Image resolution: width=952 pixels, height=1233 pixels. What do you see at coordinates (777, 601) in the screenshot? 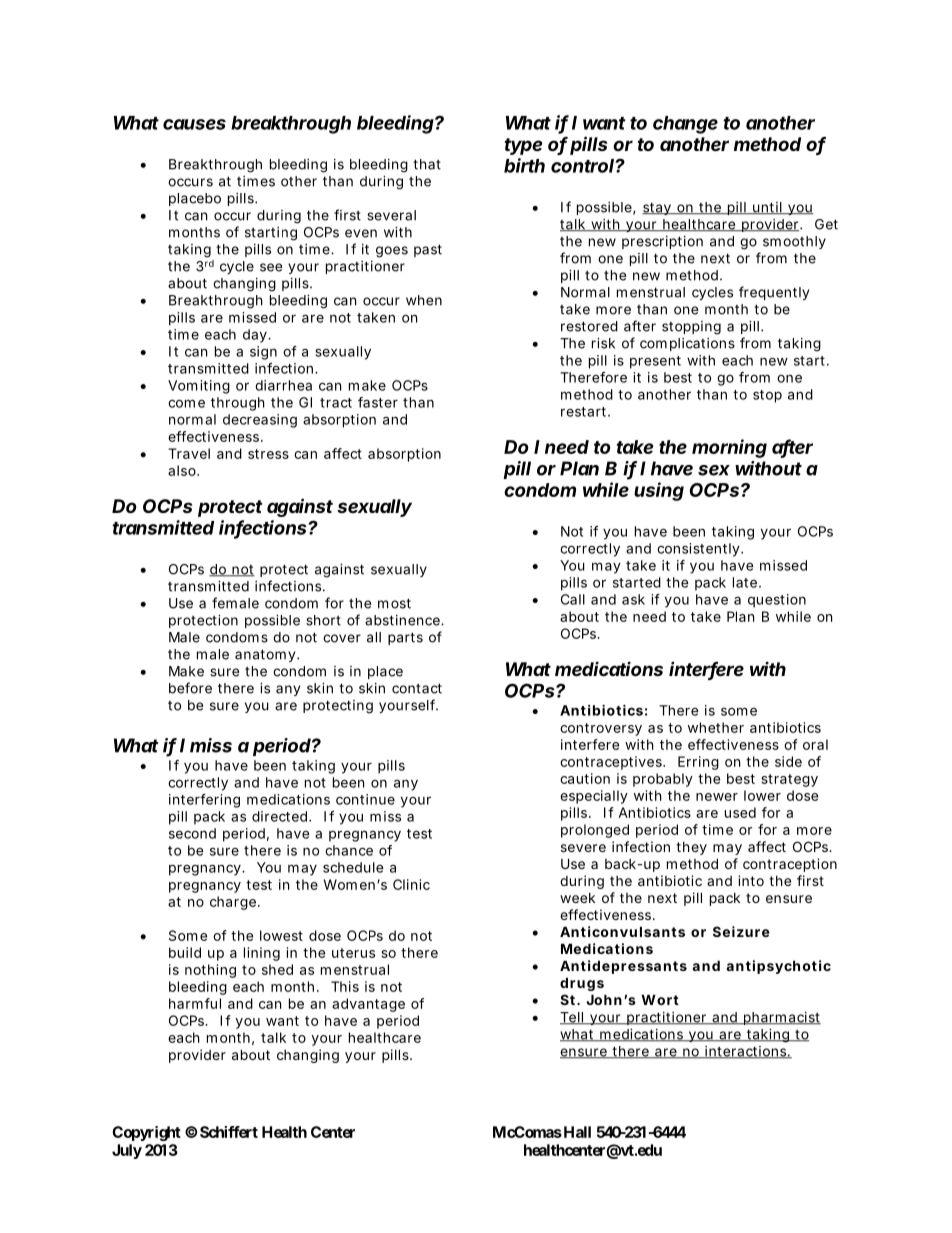
I see `question` at bounding box center [777, 601].
